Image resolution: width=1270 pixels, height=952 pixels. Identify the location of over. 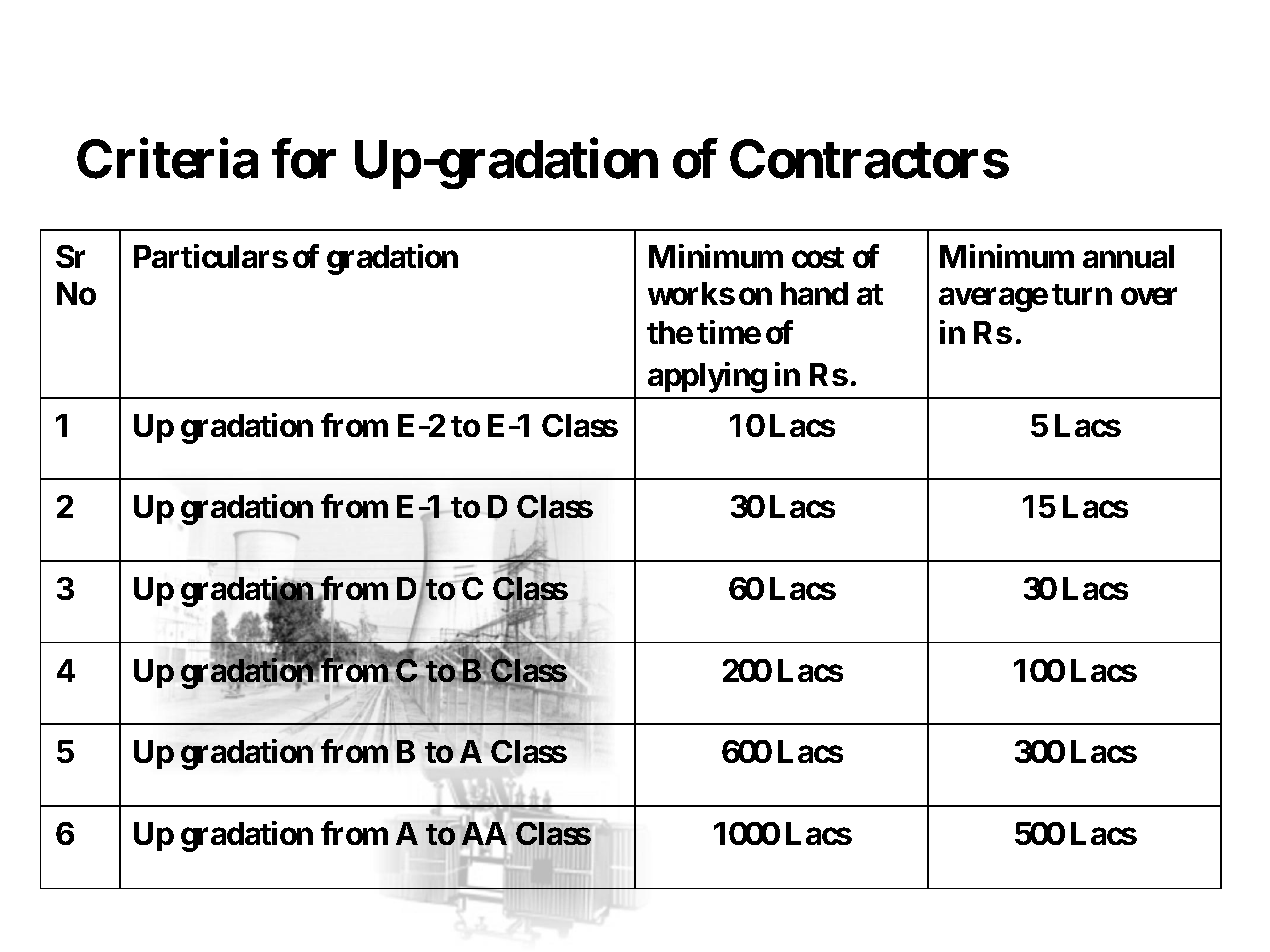
(1149, 297).
